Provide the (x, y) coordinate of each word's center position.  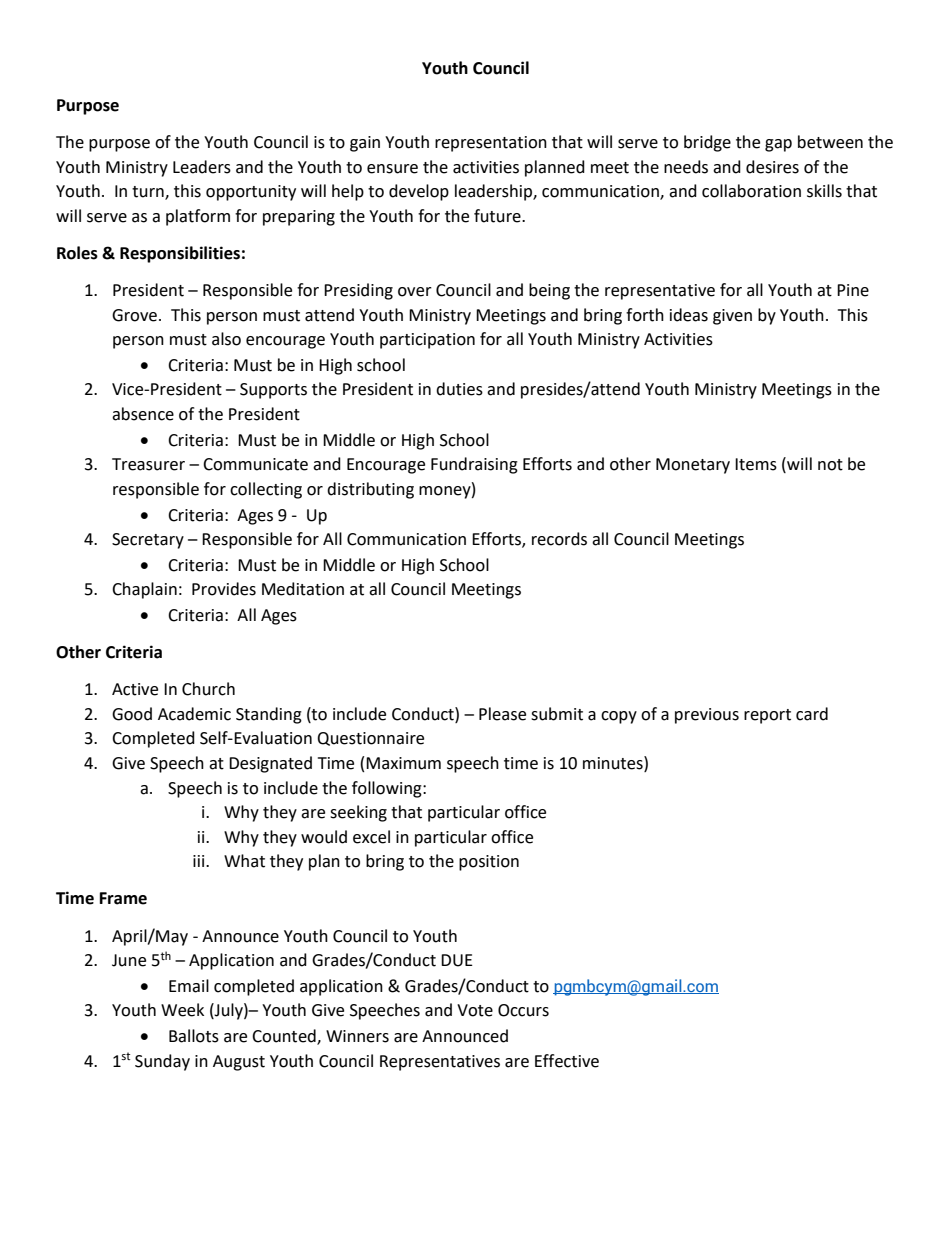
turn (149, 193)
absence (143, 414)
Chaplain (144, 590)
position (489, 863)
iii (200, 861)
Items (756, 464)
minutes (614, 763)
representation (491, 144)
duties (459, 389)
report (767, 716)
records (559, 539)
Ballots (194, 1036)
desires (772, 167)
